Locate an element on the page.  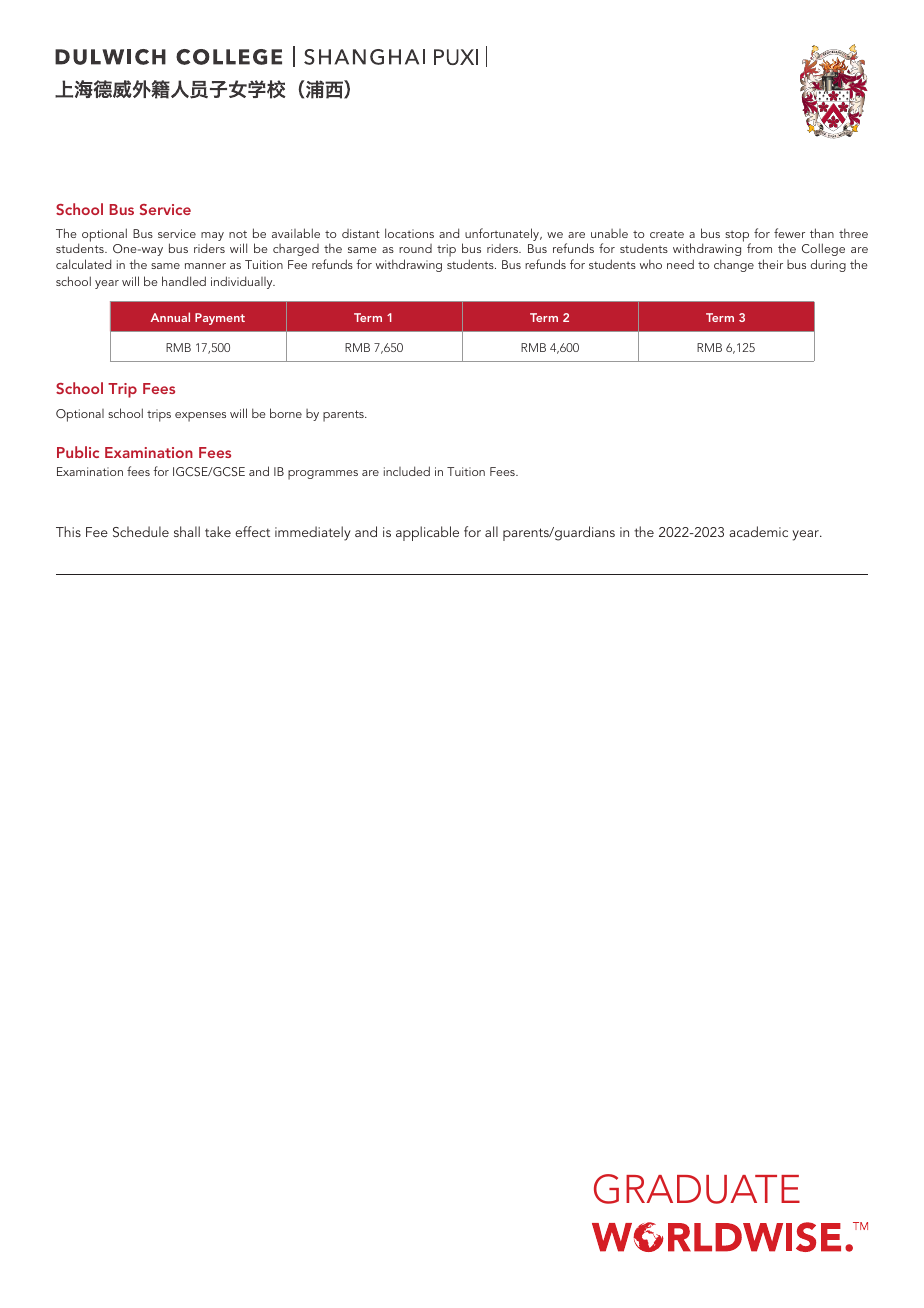
Schedule is located at coordinates (141, 532).
